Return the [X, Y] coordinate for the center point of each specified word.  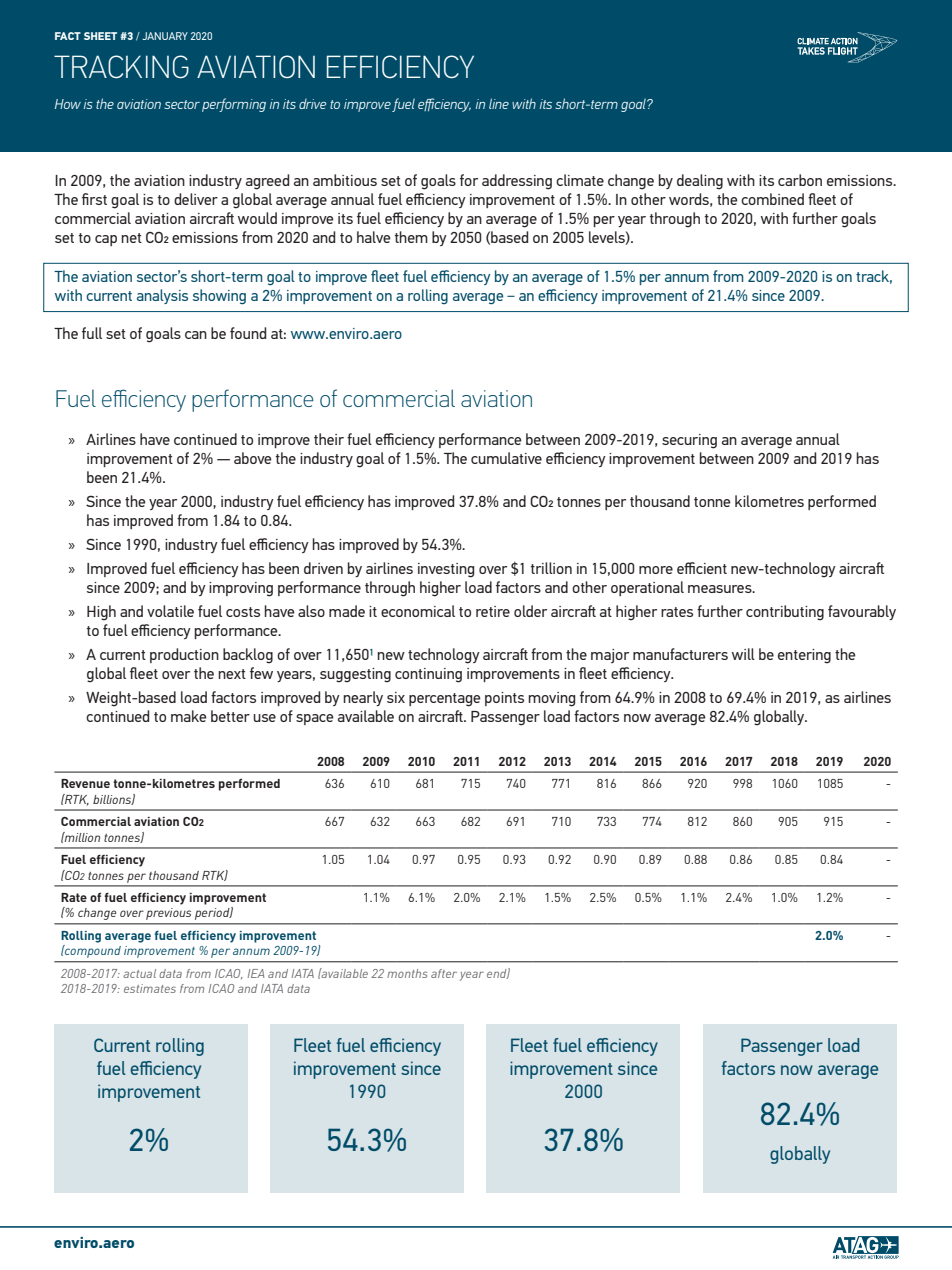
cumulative [506, 458]
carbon [800, 180]
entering [804, 656]
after [444, 973]
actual [139, 973]
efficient [702, 568]
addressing [517, 182]
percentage [445, 700]
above [253, 458]
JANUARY [165, 36]
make [189, 716]
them [411, 237]
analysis [162, 296]
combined [772, 199]
